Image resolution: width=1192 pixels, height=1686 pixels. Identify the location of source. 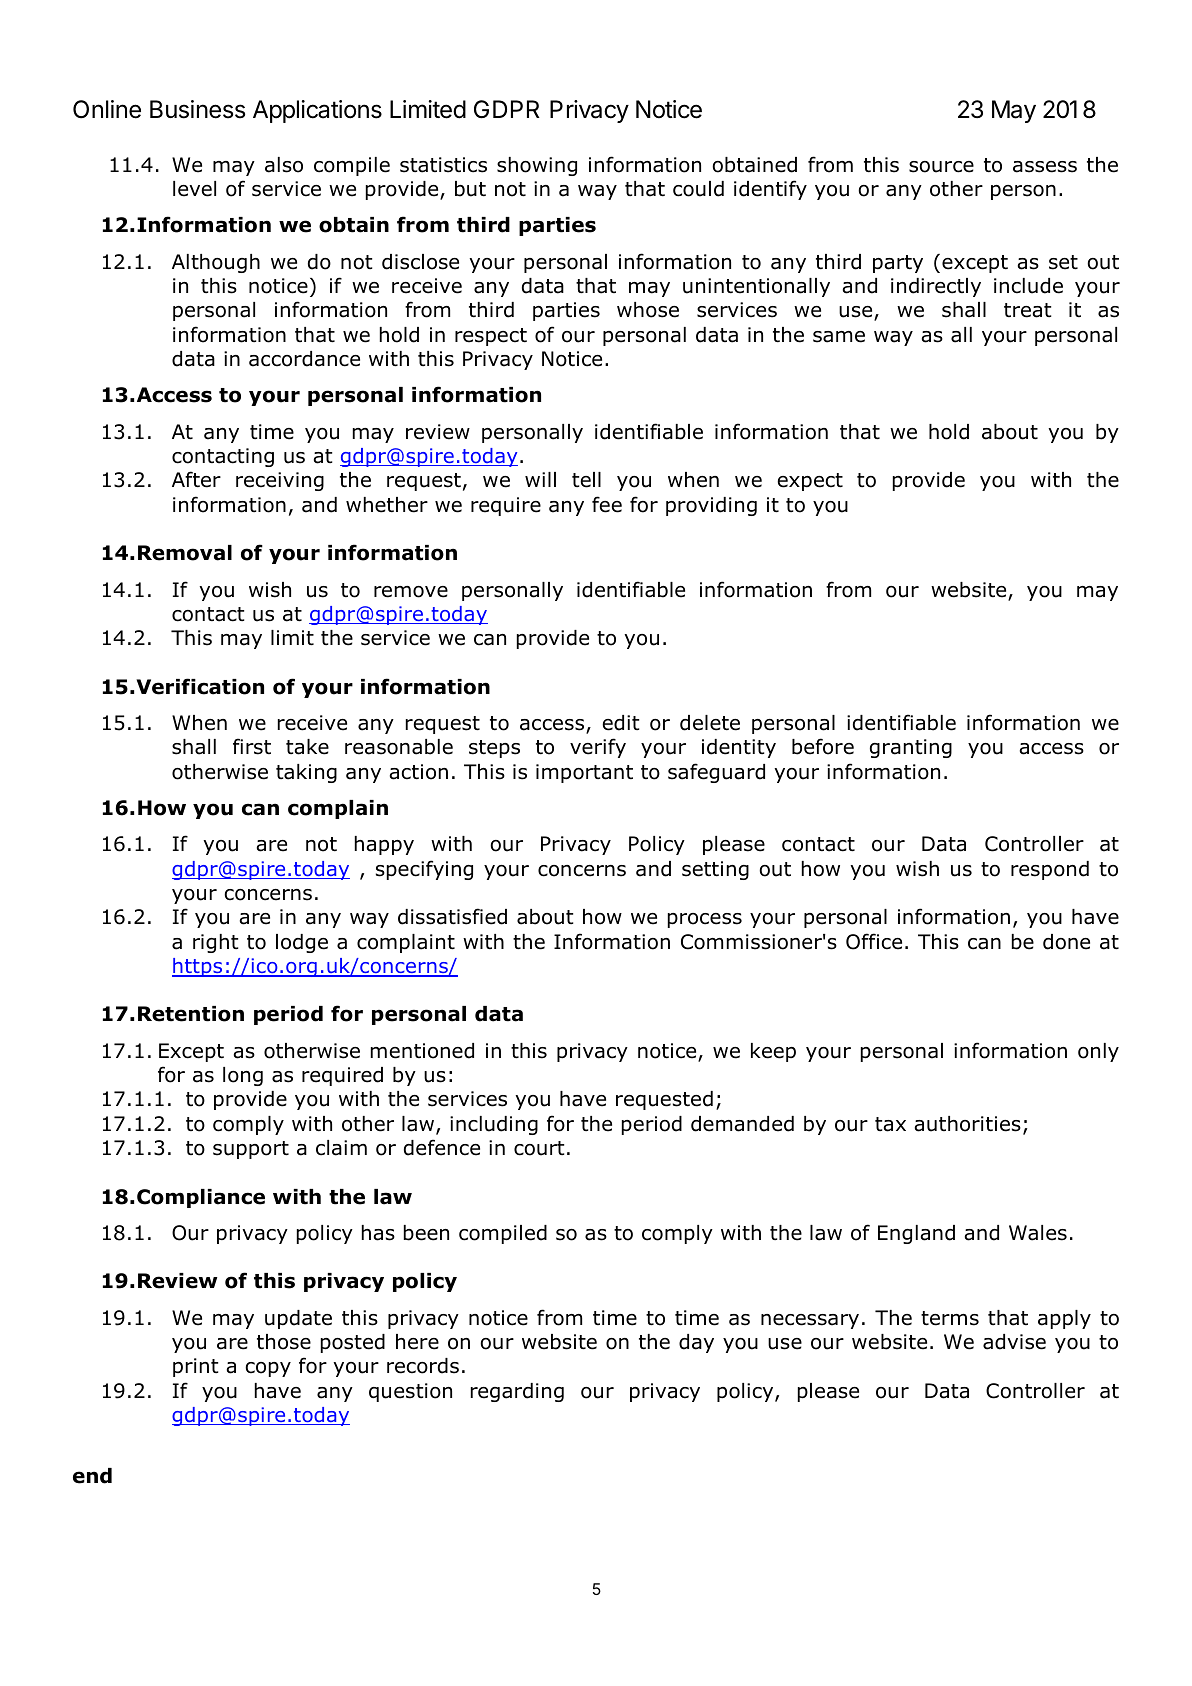
(941, 167).
